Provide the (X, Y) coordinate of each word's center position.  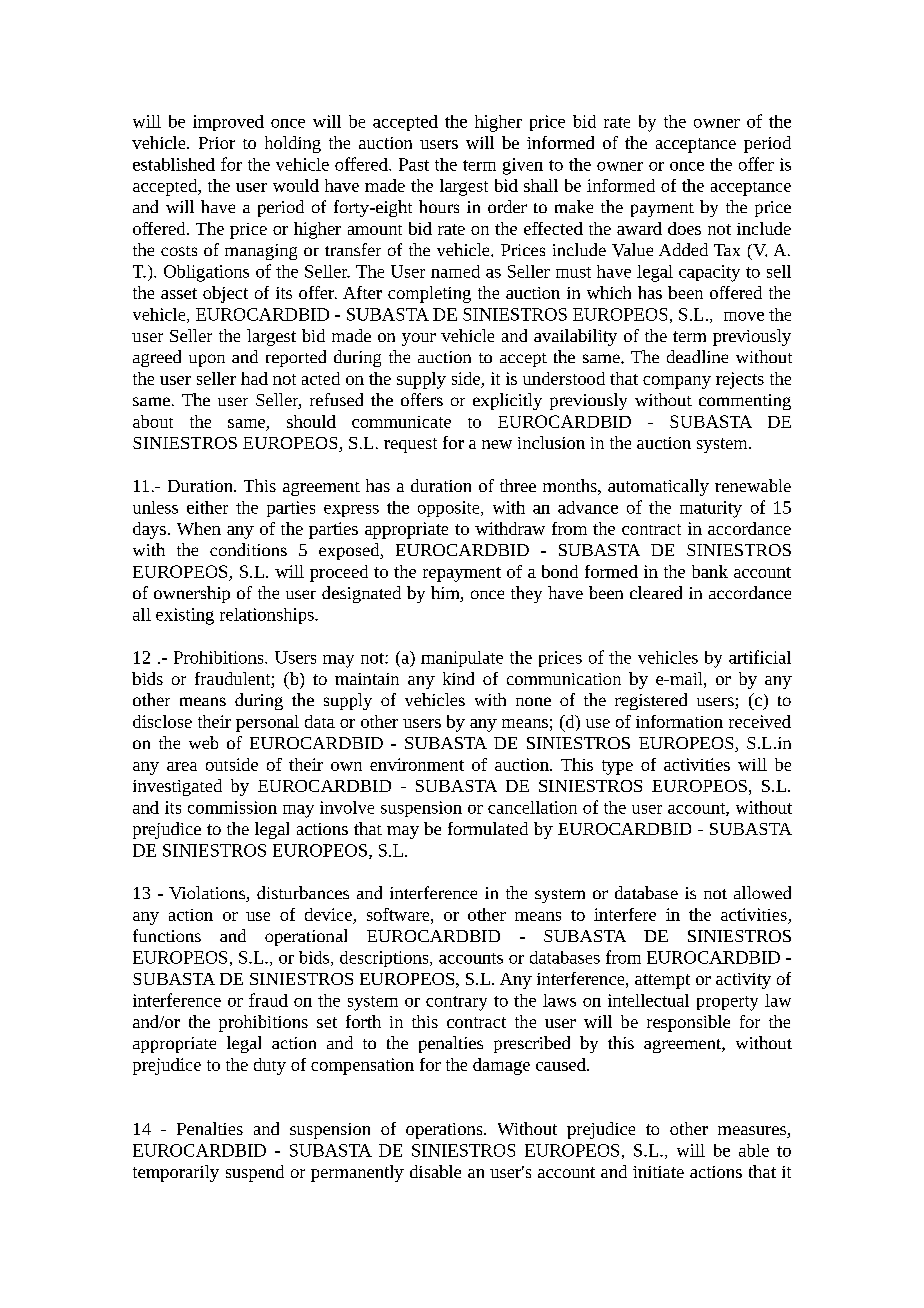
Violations (208, 894)
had (254, 378)
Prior (217, 143)
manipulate (462, 659)
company (677, 382)
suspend (255, 1173)
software (399, 914)
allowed (762, 892)
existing (185, 616)
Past (414, 164)
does (684, 228)
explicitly (507, 401)
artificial (760, 657)
